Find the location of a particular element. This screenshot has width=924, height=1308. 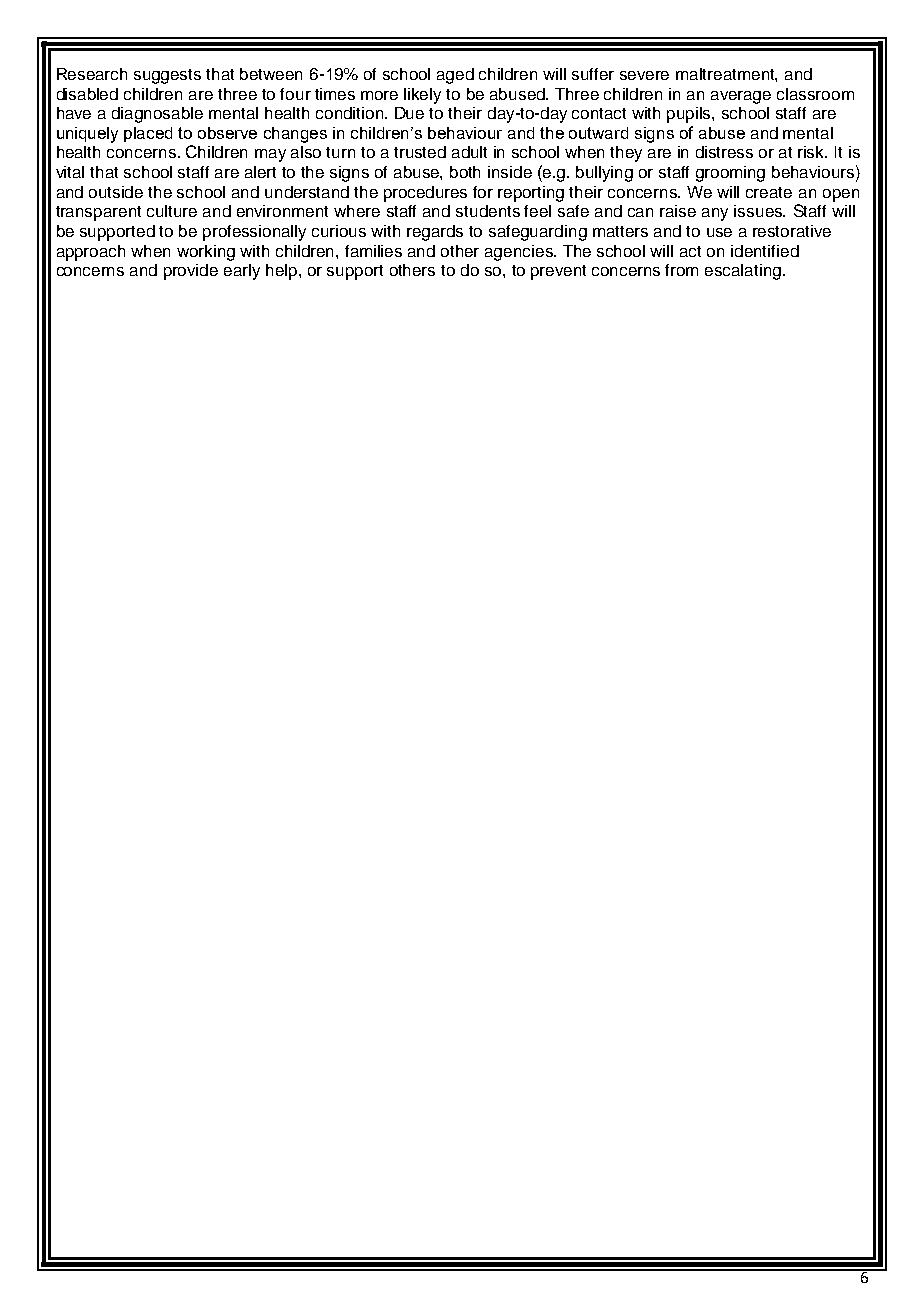

suggests is located at coordinates (167, 76).
